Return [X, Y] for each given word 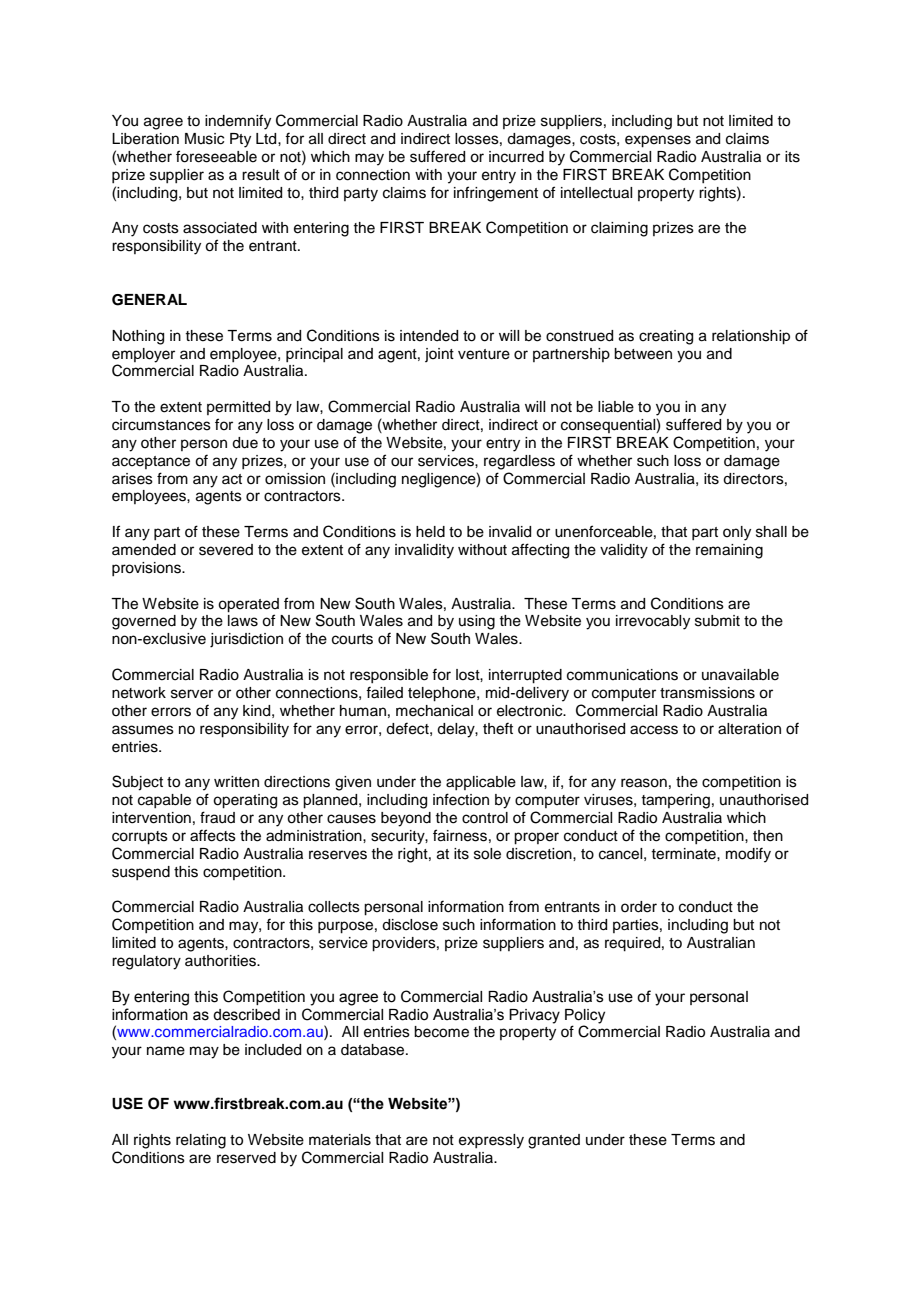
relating [201, 1141]
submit [717, 621]
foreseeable [216, 156]
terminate [684, 854]
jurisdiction [246, 640]
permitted [238, 408]
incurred [516, 157]
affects [213, 835]
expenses [658, 141]
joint [439, 355]
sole [487, 854]
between [643, 354]
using [477, 622]
